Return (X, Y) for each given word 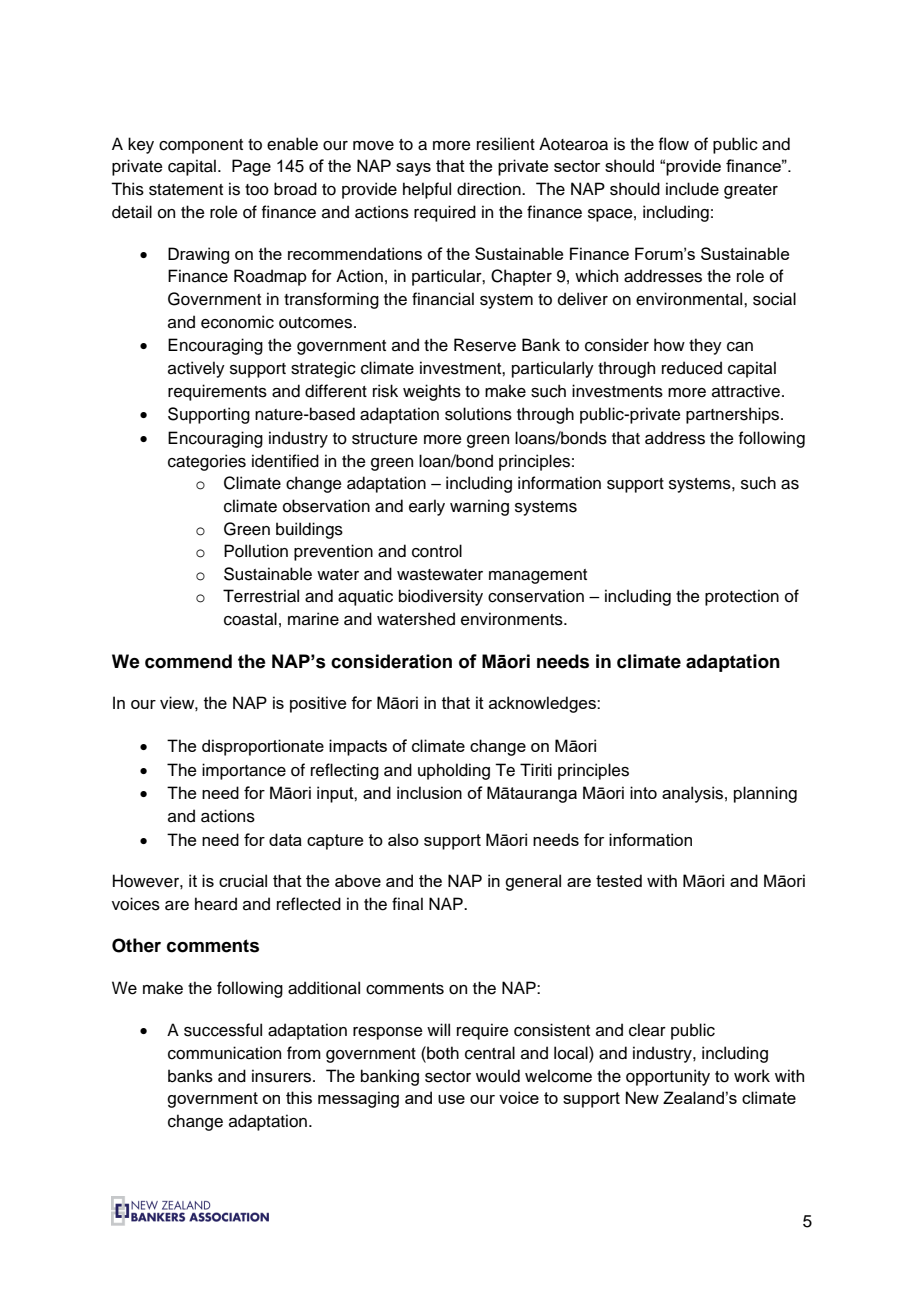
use (451, 1099)
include (692, 189)
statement (186, 190)
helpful (427, 190)
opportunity (668, 1077)
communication (224, 1053)
